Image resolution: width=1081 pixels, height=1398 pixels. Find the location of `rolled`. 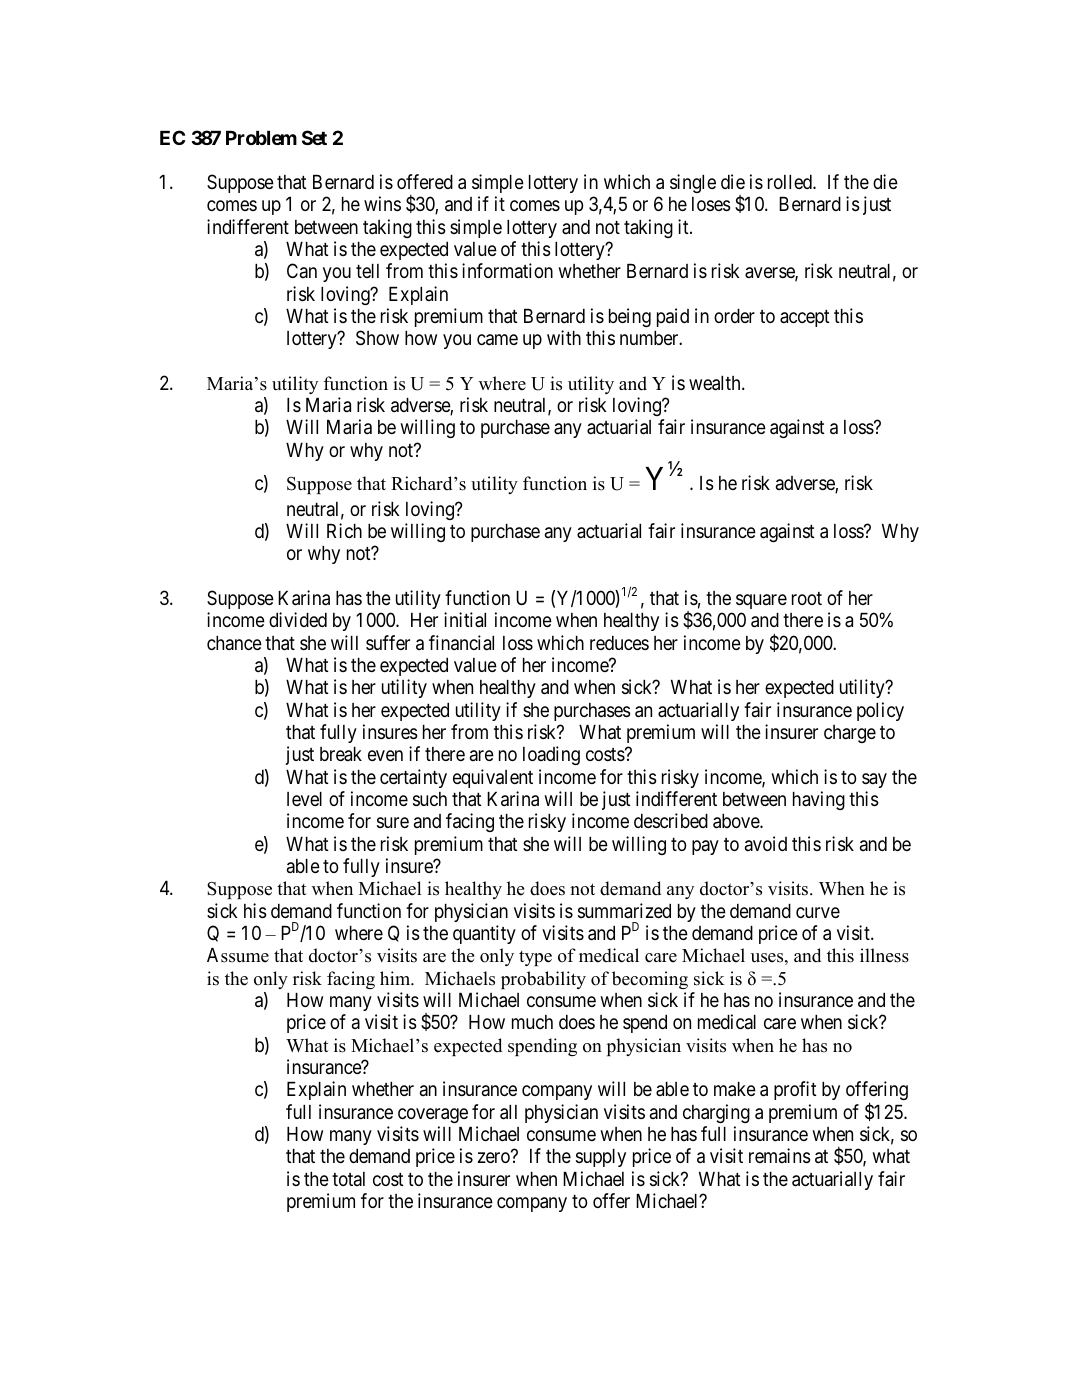

rolled is located at coordinates (791, 182).
